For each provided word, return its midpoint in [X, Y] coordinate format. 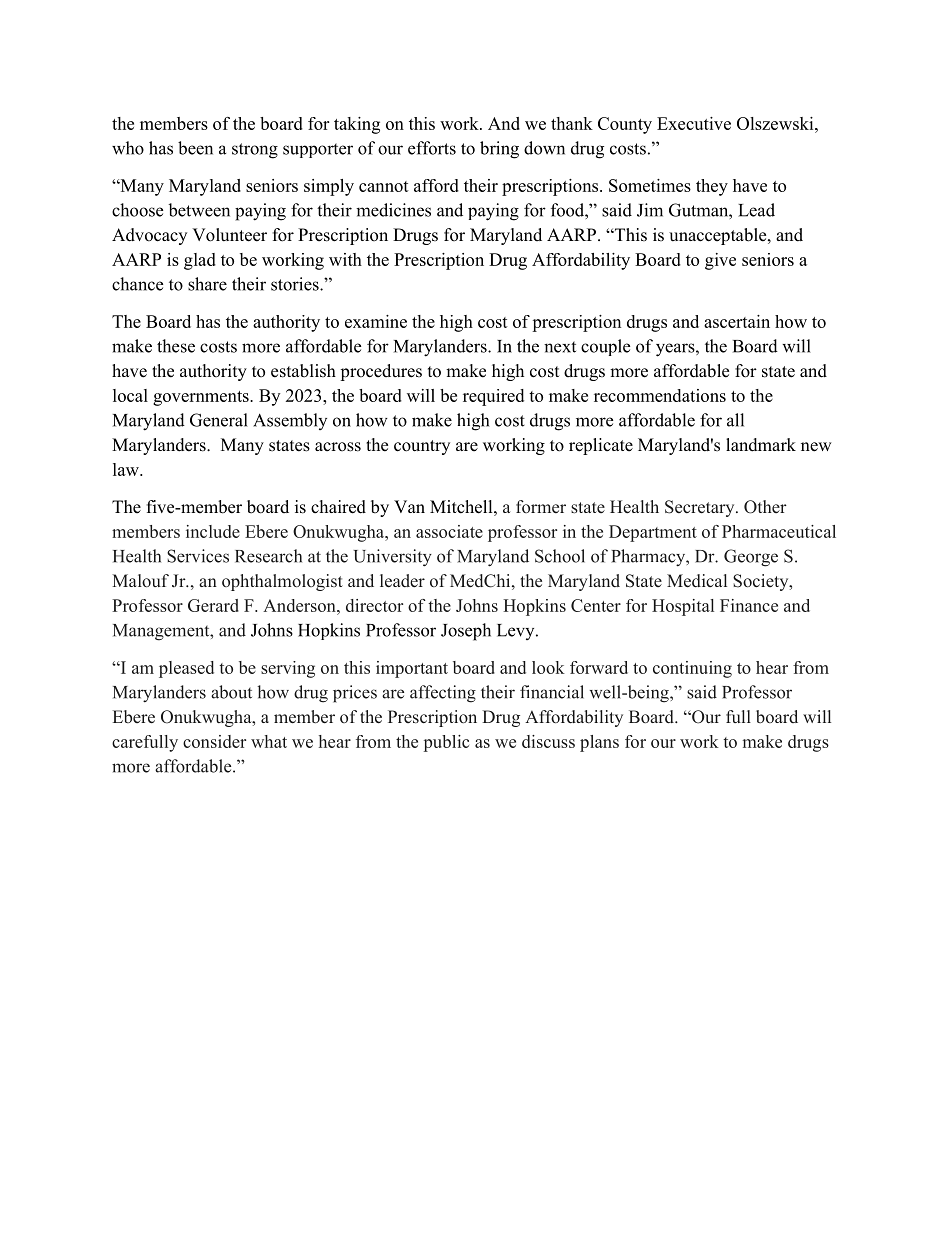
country [422, 447]
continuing [692, 669]
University [393, 558]
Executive [694, 123]
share [207, 284]
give [720, 261]
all [735, 420]
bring [499, 150]
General [219, 420]
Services [198, 556]
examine [376, 321]
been [195, 148]
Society [762, 582]
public [446, 743]
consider [214, 741]
